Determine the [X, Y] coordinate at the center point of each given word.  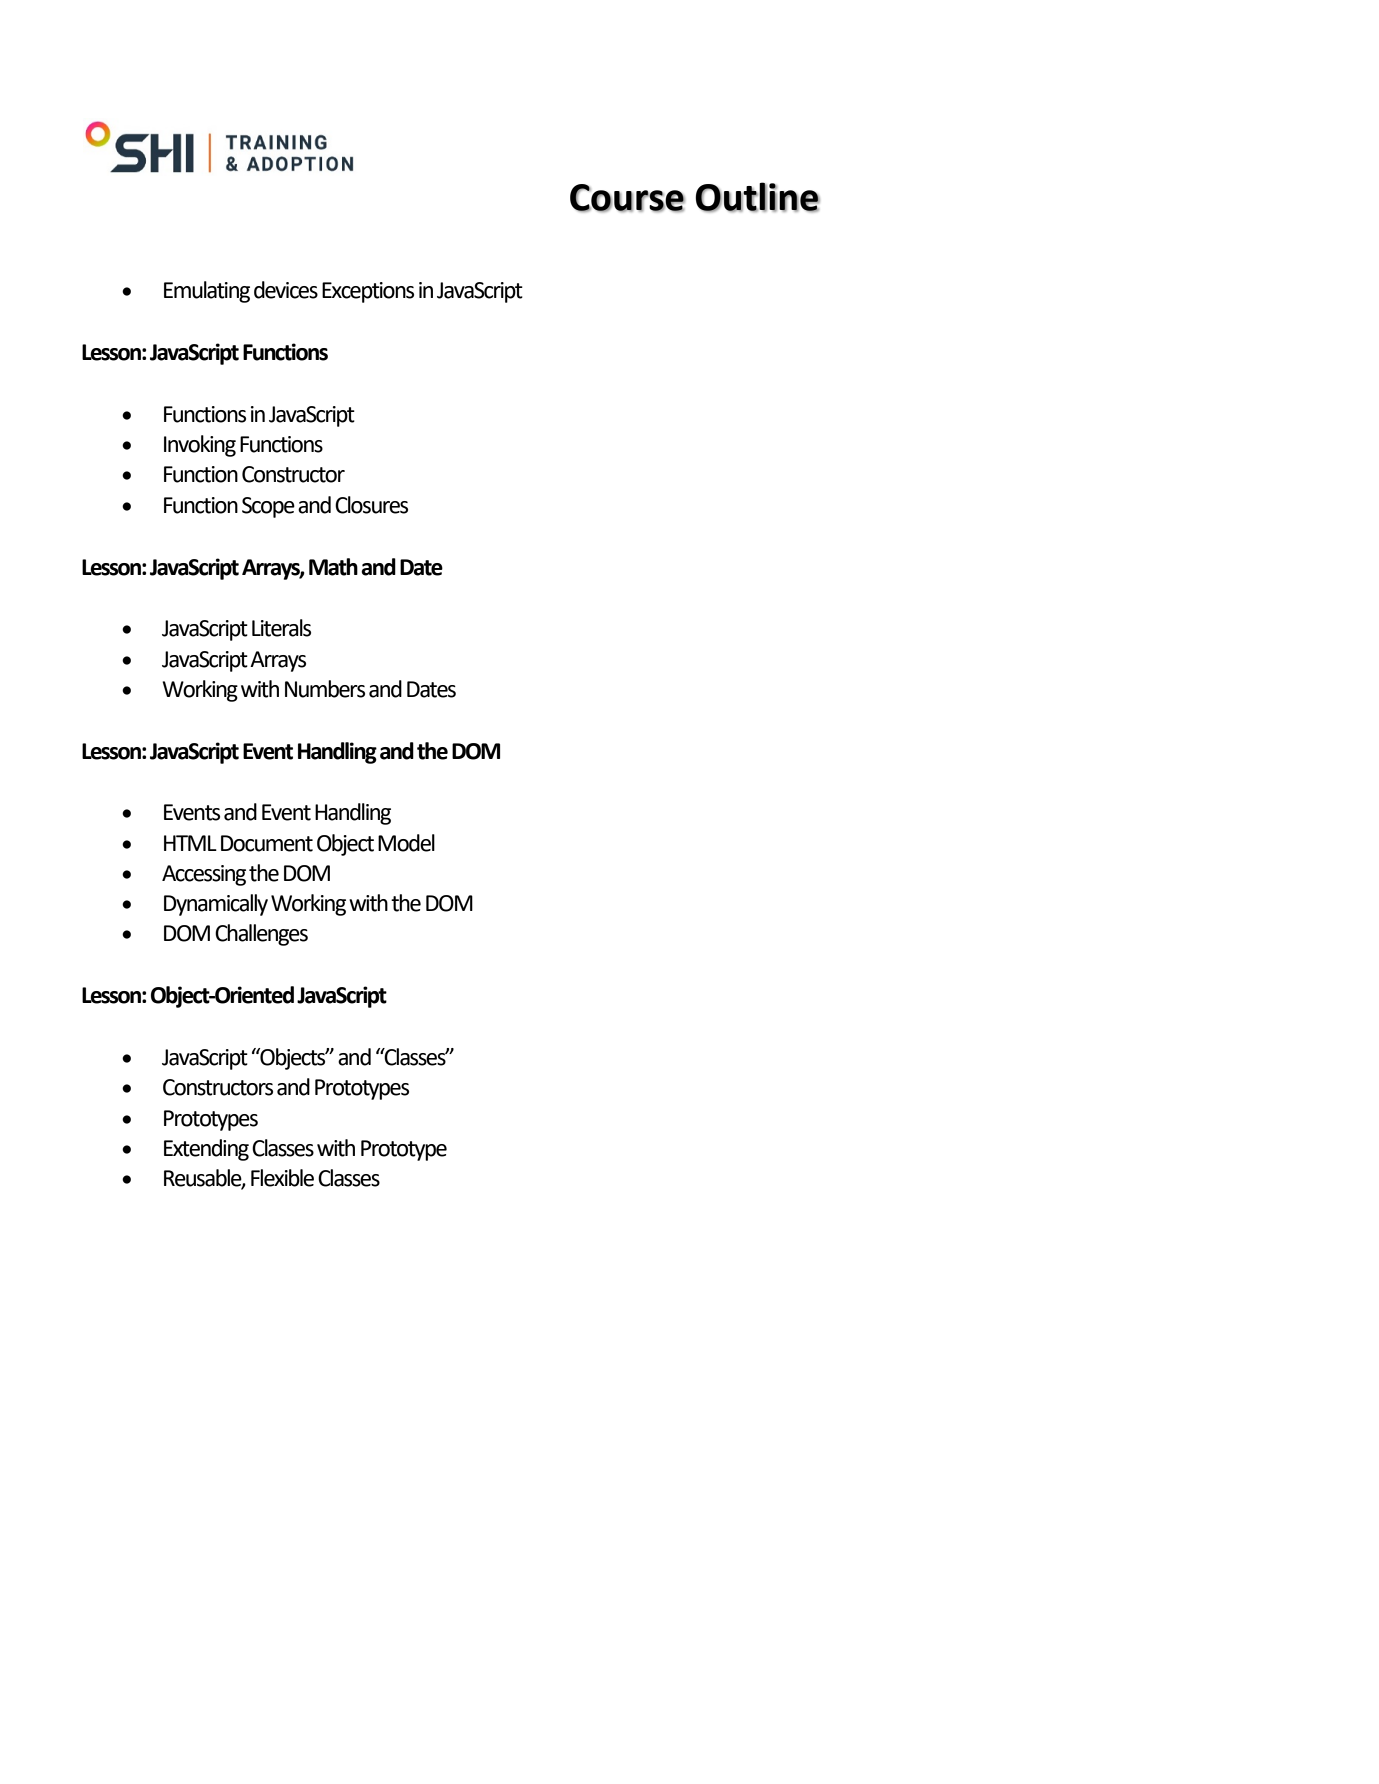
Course [627, 198]
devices [286, 290]
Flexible [282, 1178]
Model [406, 843]
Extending [206, 1150]
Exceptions [368, 292]
